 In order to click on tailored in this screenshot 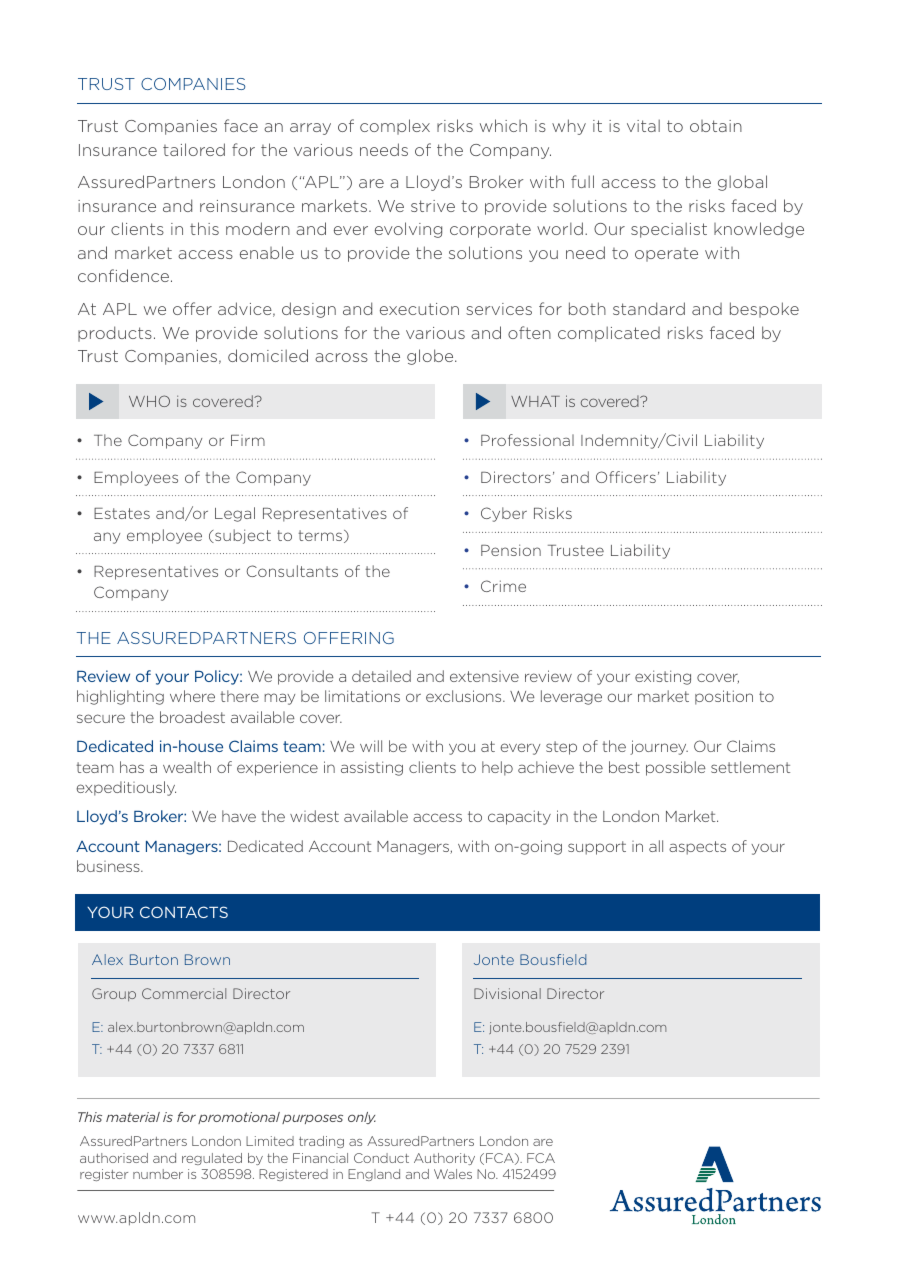, I will do `click(194, 149)`.
